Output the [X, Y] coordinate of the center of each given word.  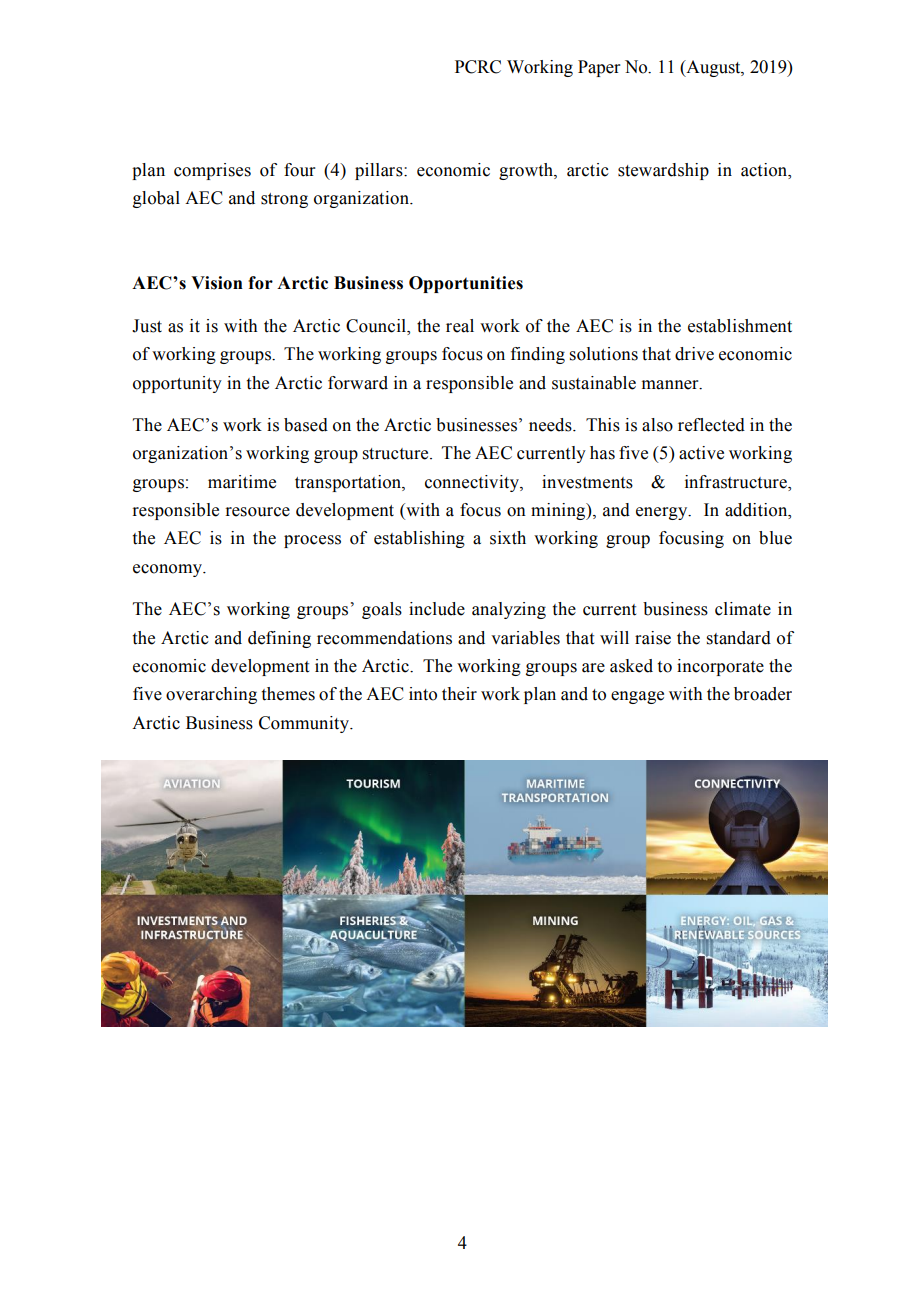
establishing [419, 539]
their [459, 694]
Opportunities [466, 284]
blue [775, 538]
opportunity [177, 384]
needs [551, 425]
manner [671, 385]
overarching [211, 695]
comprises [212, 171]
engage [637, 697]
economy [169, 570]
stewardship [663, 171]
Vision [217, 283]
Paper [599, 68]
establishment [740, 326]
